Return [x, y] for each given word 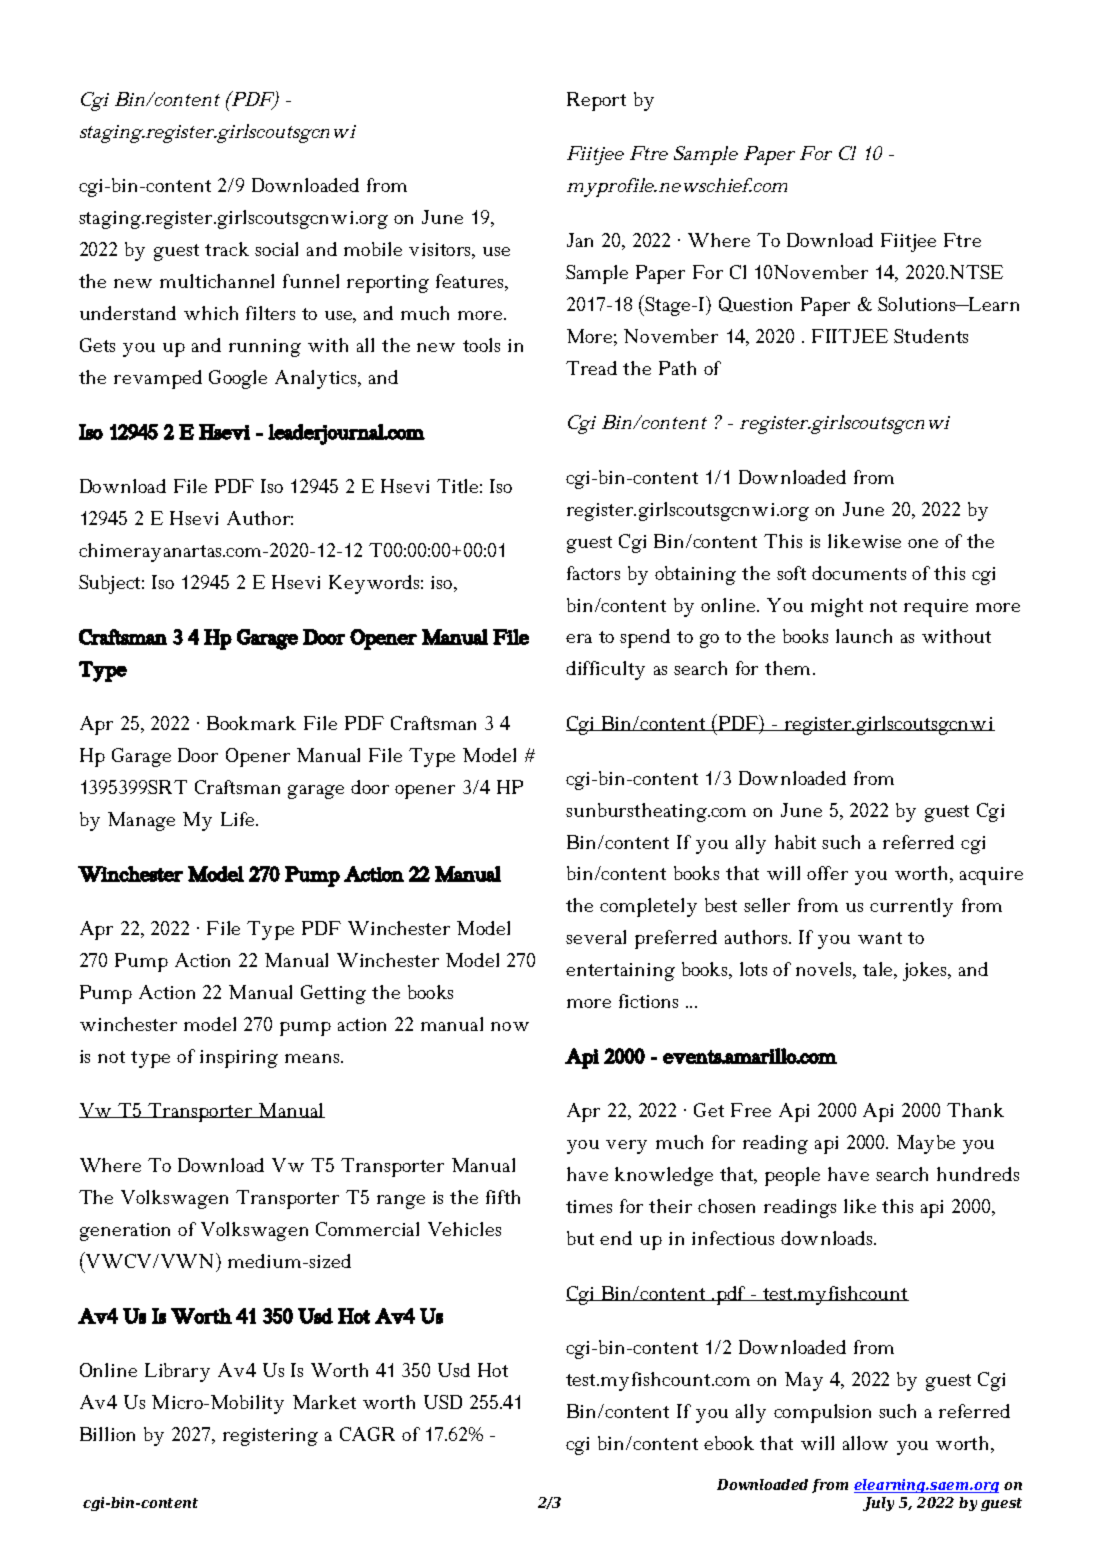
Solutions [918, 304]
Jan [580, 240]
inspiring [239, 1059]
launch [864, 636]
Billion [107, 1434]
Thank [975, 1110]
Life [239, 819]
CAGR [367, 1434]
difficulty [605, 670]
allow [865, 1443]
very [626, 1147]
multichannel [217, 281]
